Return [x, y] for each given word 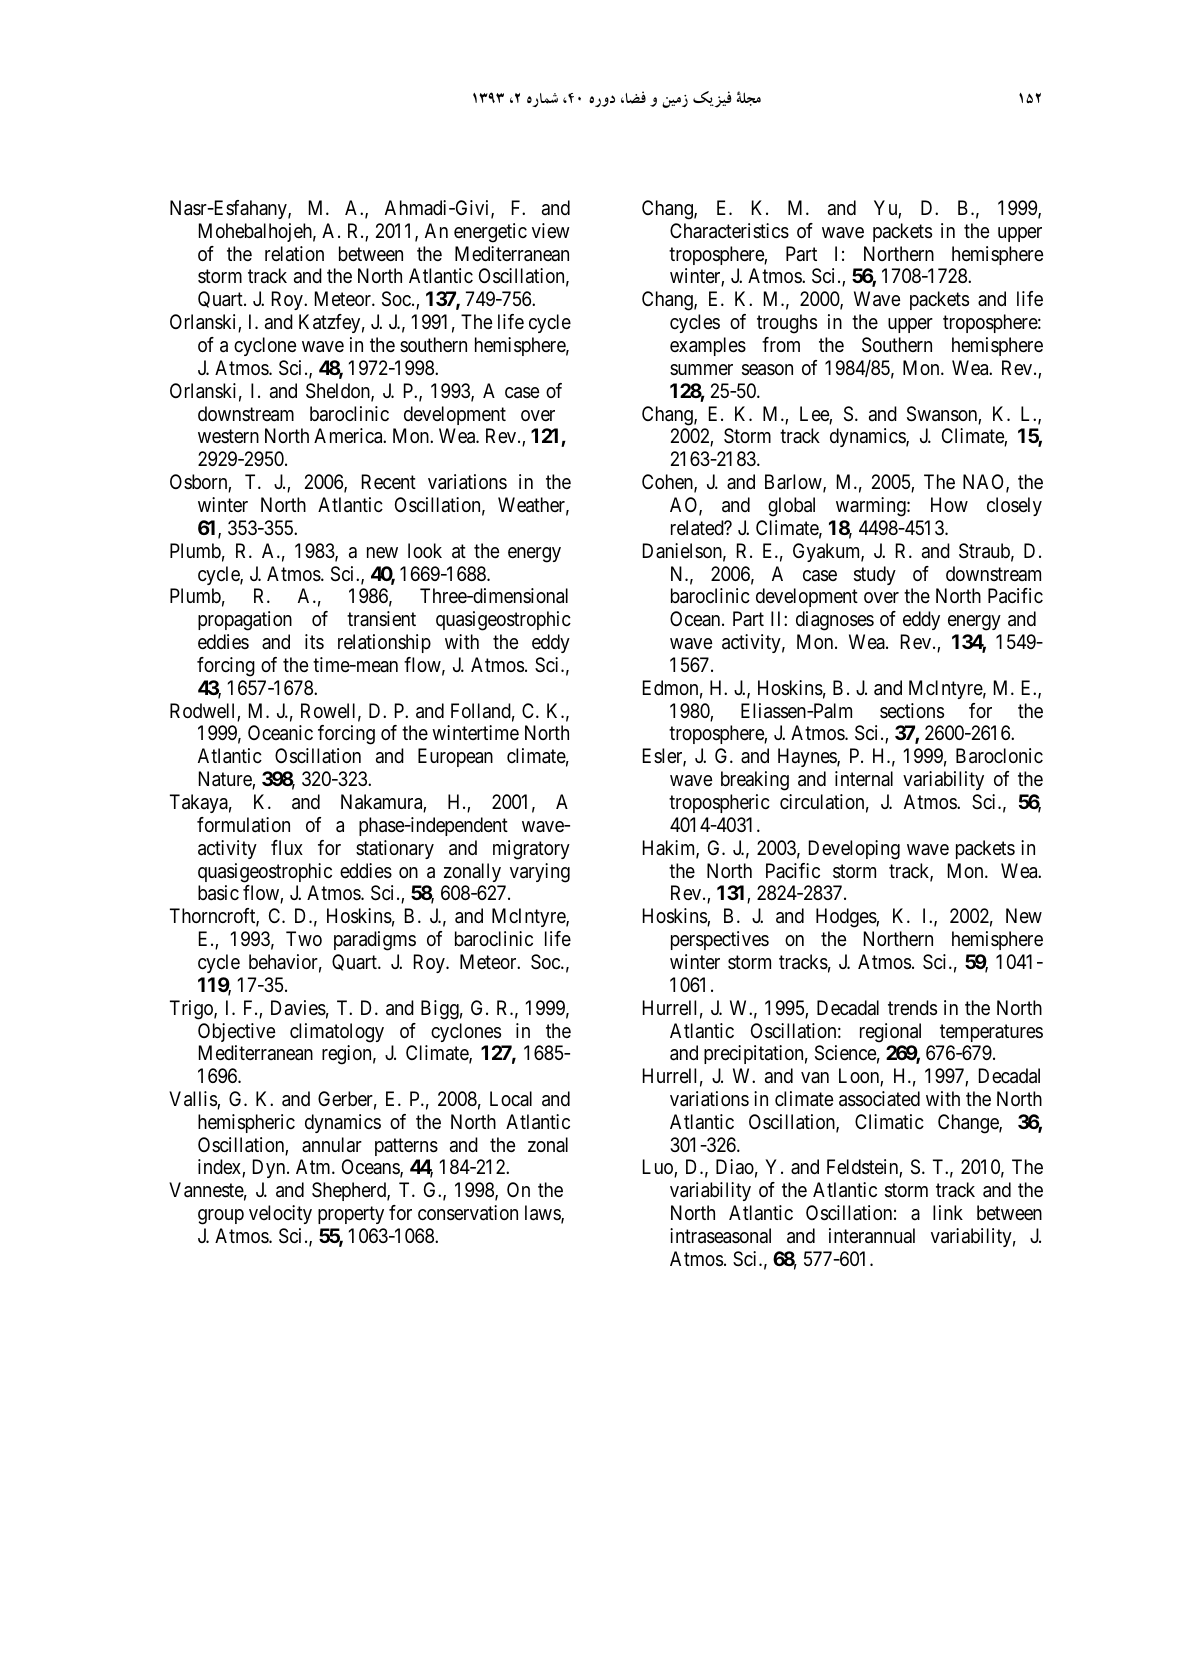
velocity [280, 1214]
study [875, 575]
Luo [659, 1168]
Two [304, 938]
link [948, 1212]
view [551, 230]
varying [540, 873]
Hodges [846, 918]
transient [381, 619]
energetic [490, 233]
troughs [787, 324]
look [425, 550]
